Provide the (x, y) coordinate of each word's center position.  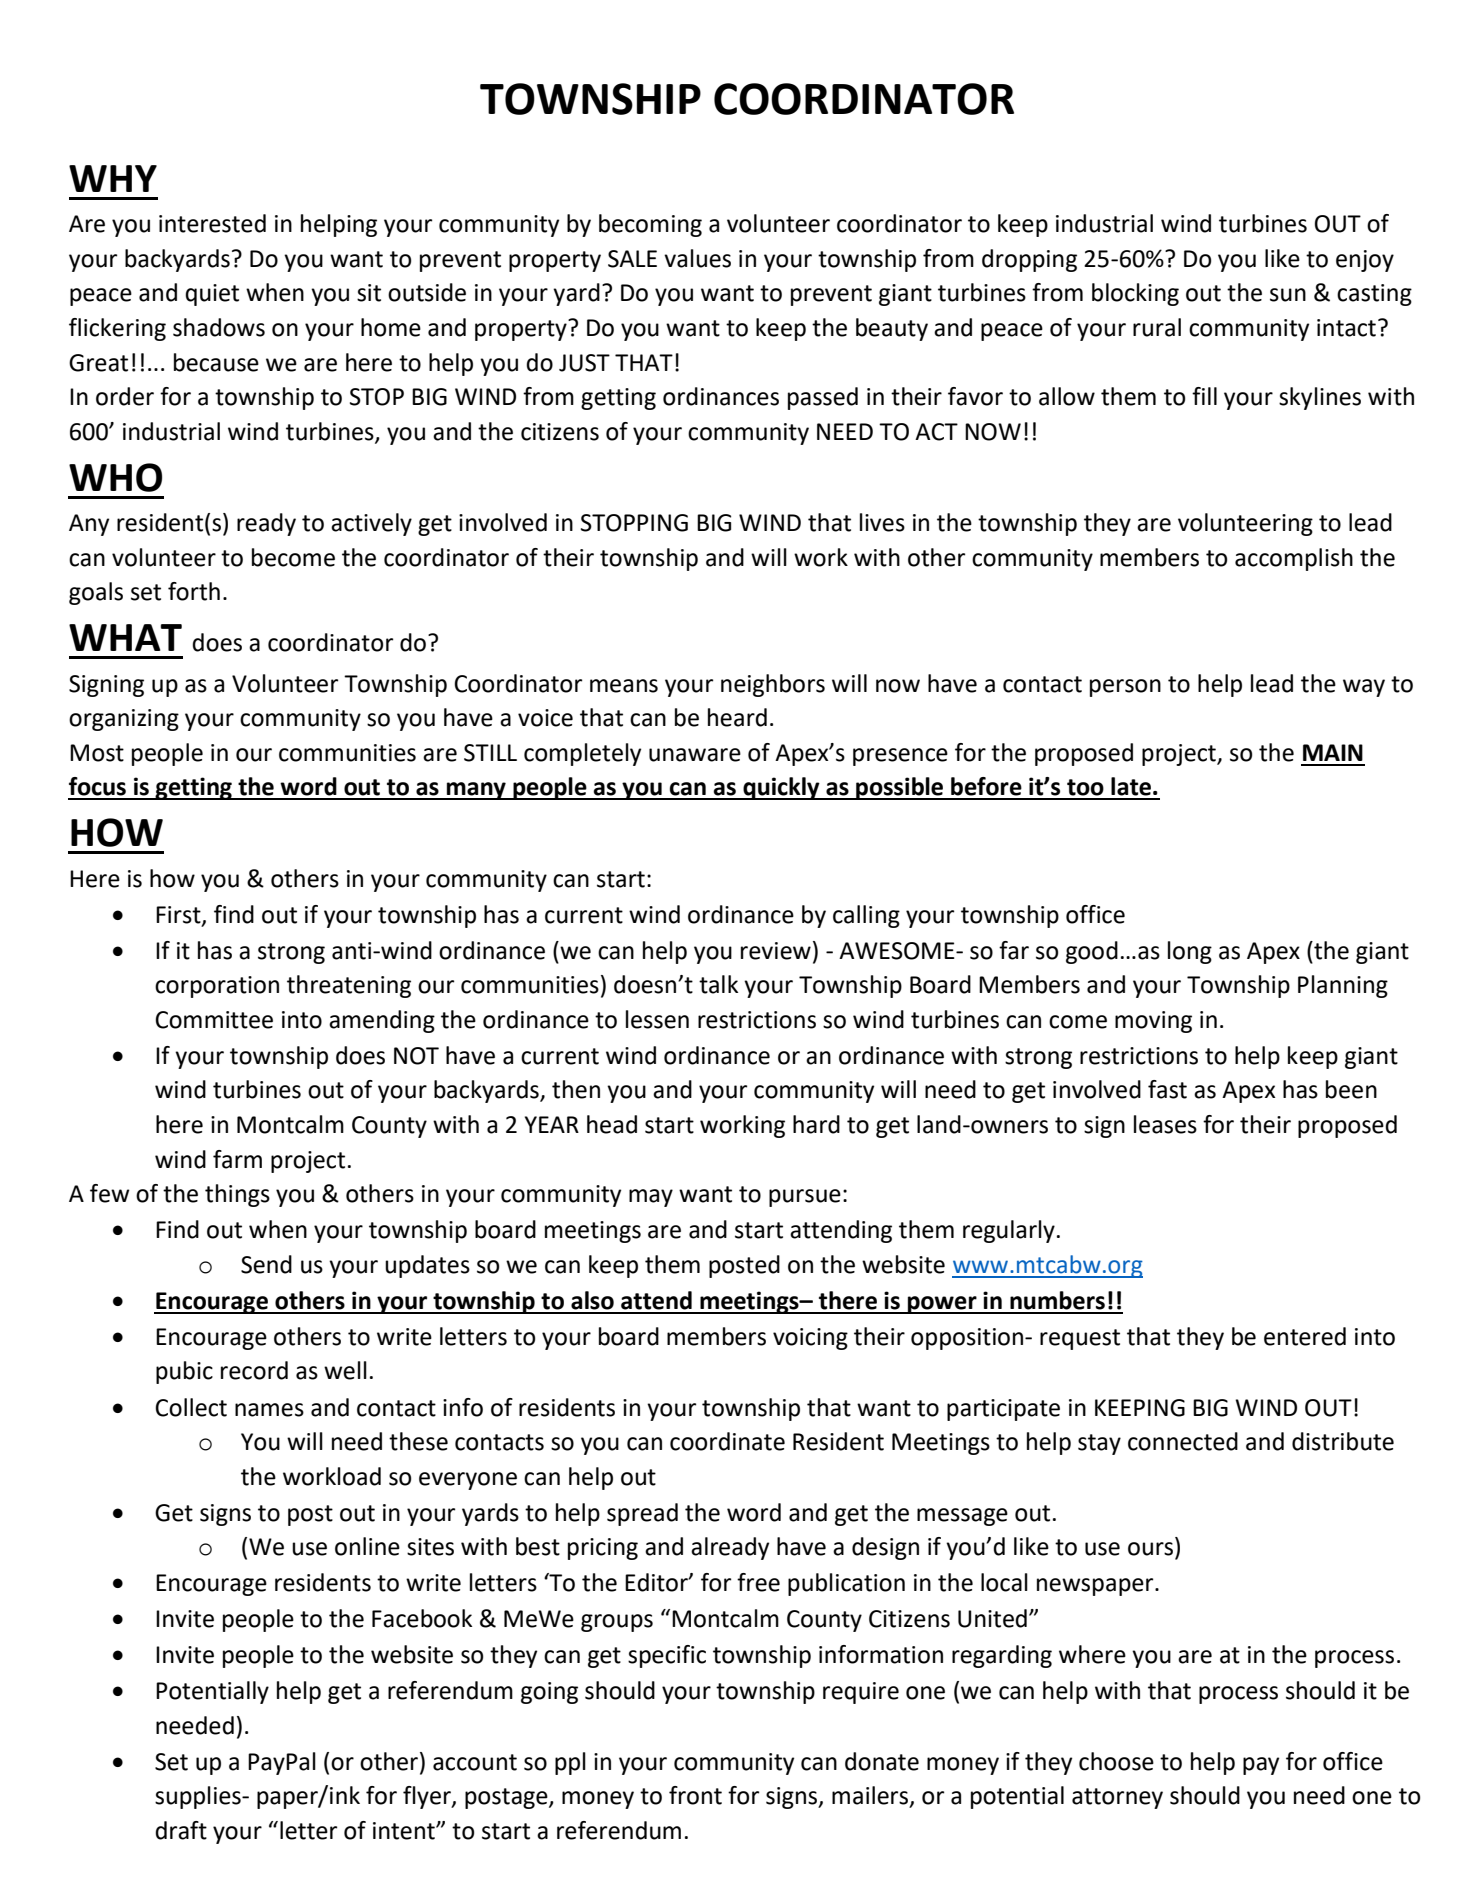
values (697, 258)
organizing (124, 720)
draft (181, 1830)
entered (1305, 1336)
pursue (805, 1198)
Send (266, 1264)
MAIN (1333, 752)
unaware (695, 755)
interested (212, 223)
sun (1288, 295)
